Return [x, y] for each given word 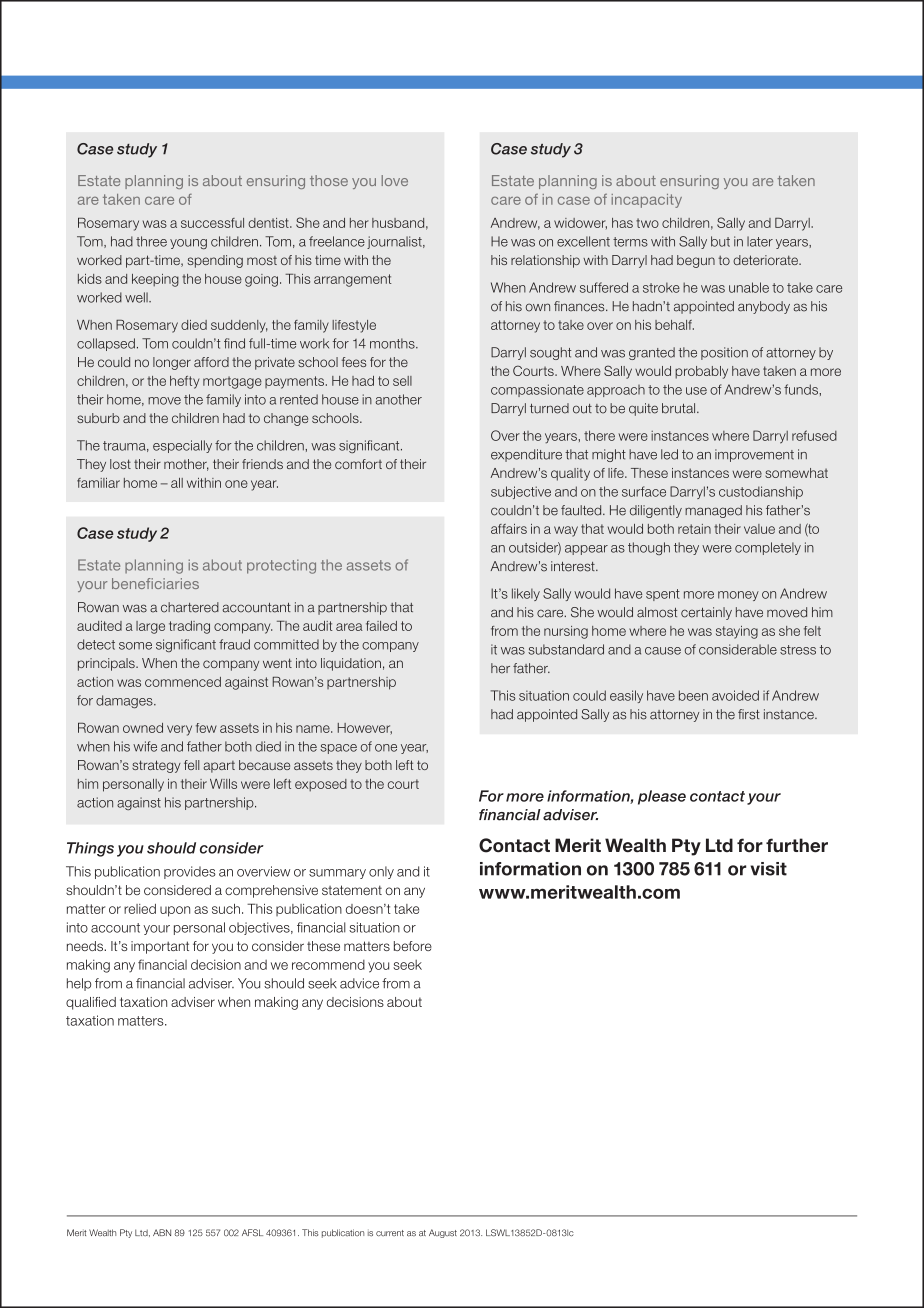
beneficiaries [155, 583]
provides [190, 872]
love [395, 180]
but [720, 241]
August [443, 1233]
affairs [509, 529]
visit [768, 869]
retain [694, 529]
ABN [162, 1232]
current [390, 1233]
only [381, 872]
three [151, 241]
